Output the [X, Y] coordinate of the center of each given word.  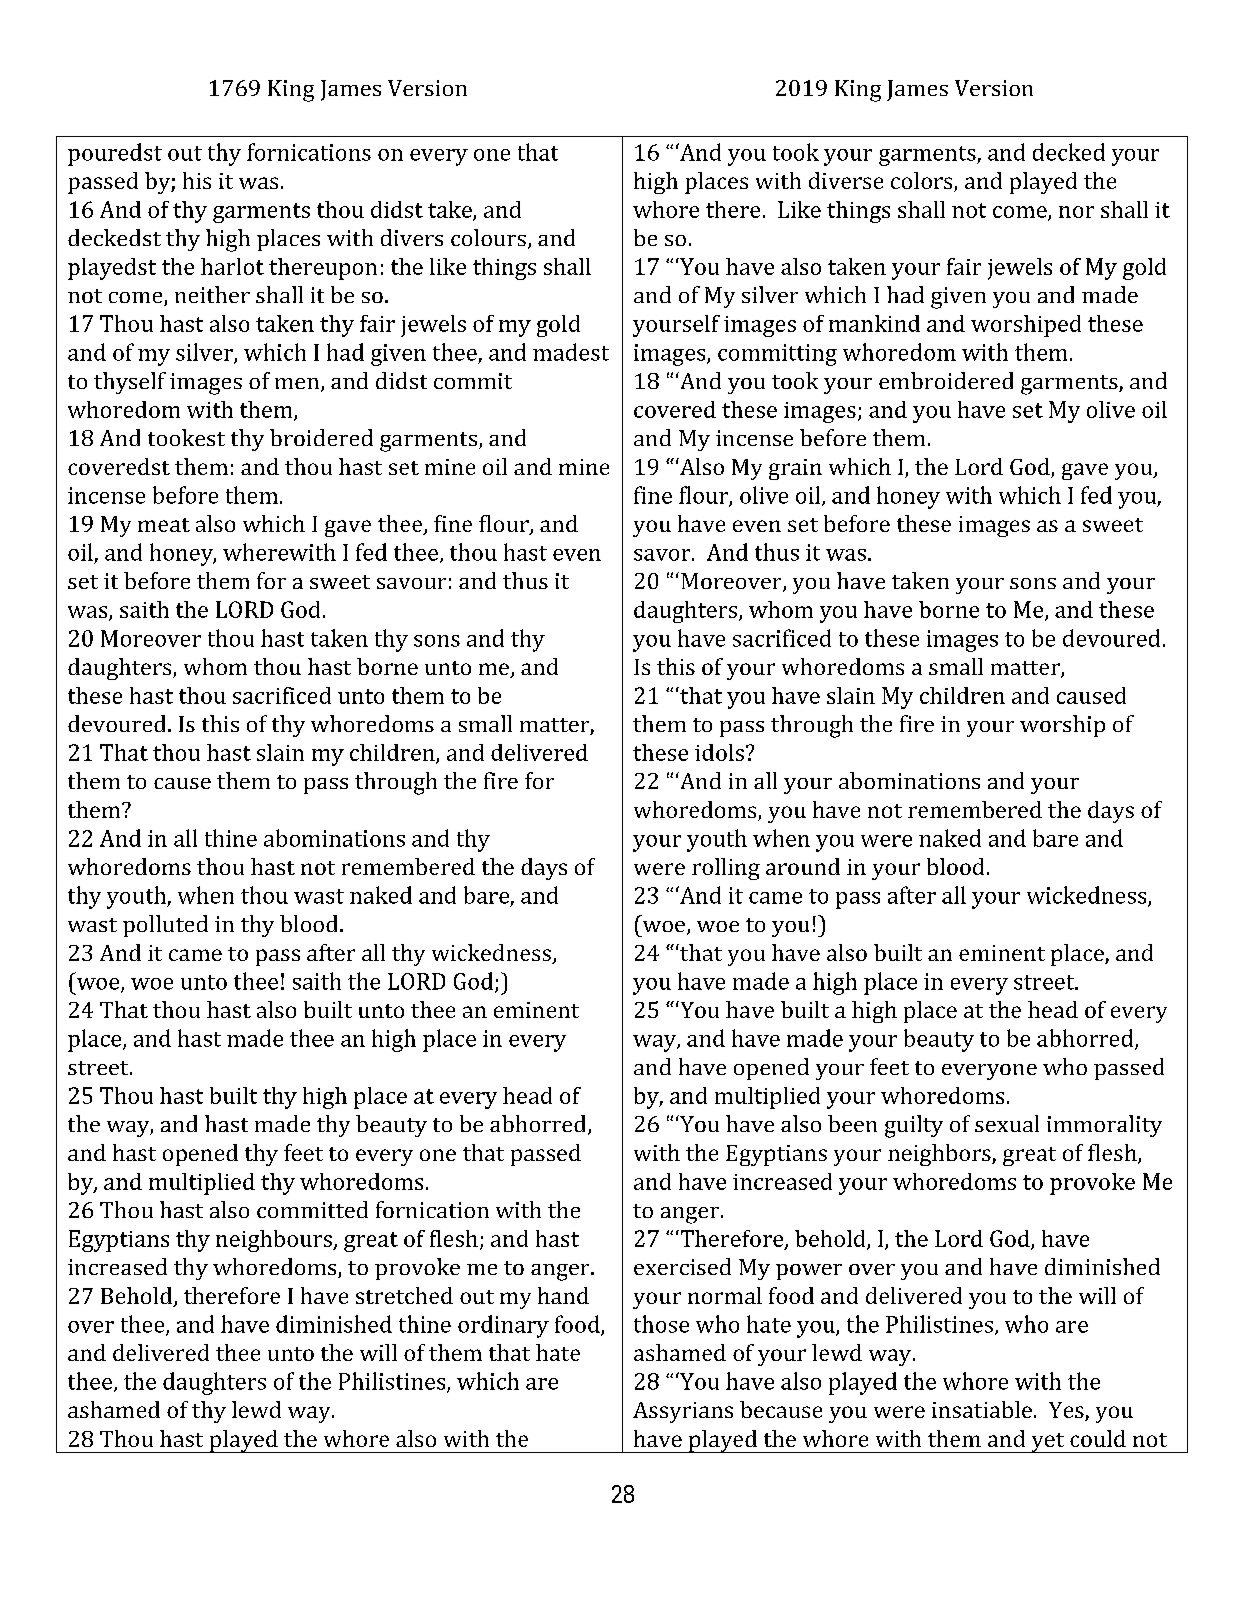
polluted [165, 926]
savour [411, 583]
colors [923, 182]
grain [795, 469]
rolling [726, 869]
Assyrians [683, 1412]
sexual [1007, 1123]
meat [164, 525]
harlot [232, 266]
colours [488, 237]
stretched [404, 1295]
